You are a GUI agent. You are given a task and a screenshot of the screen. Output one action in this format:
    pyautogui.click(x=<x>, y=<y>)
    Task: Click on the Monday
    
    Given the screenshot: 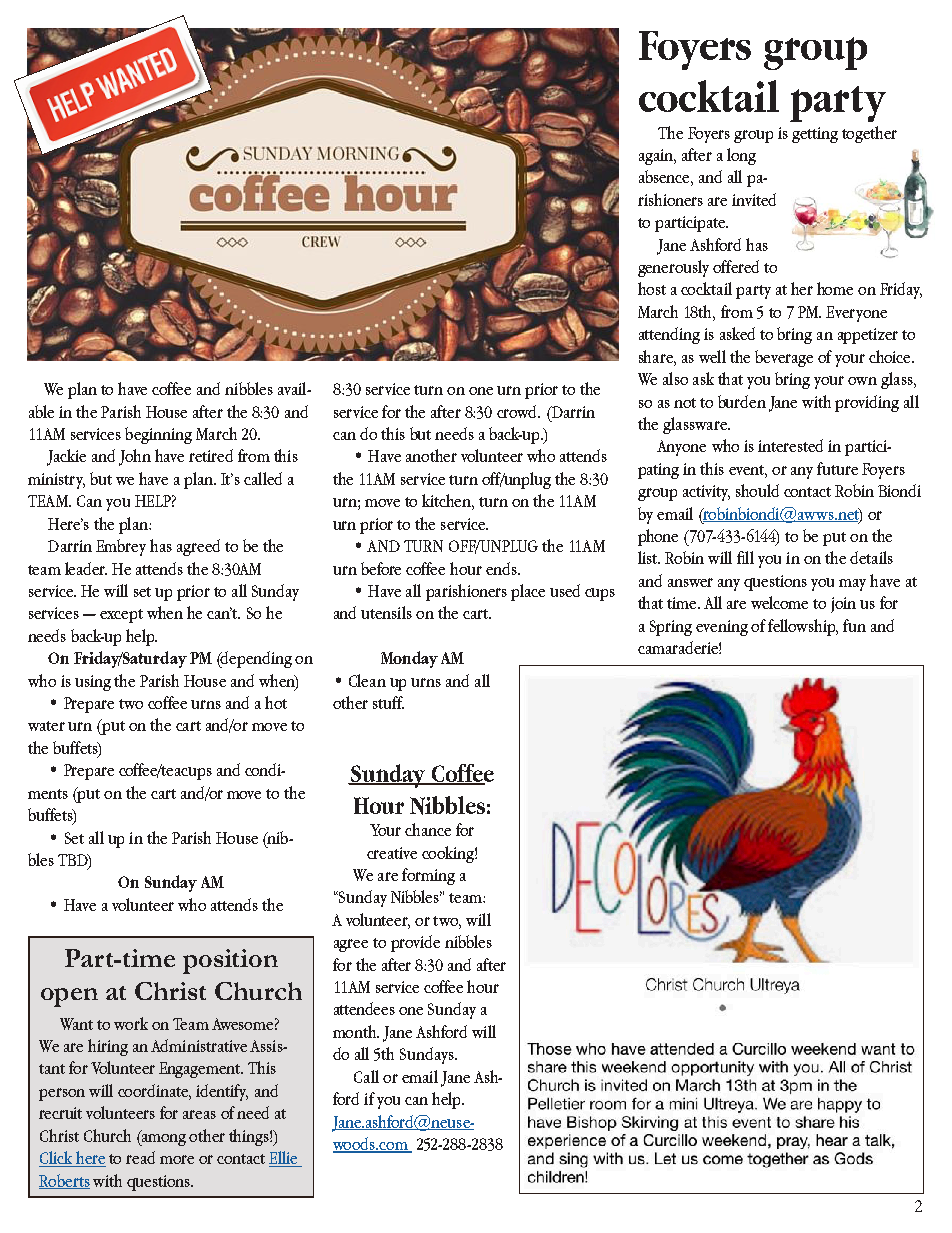 What is the action you would take?
    pyautogui.click(x=409, y=659)
